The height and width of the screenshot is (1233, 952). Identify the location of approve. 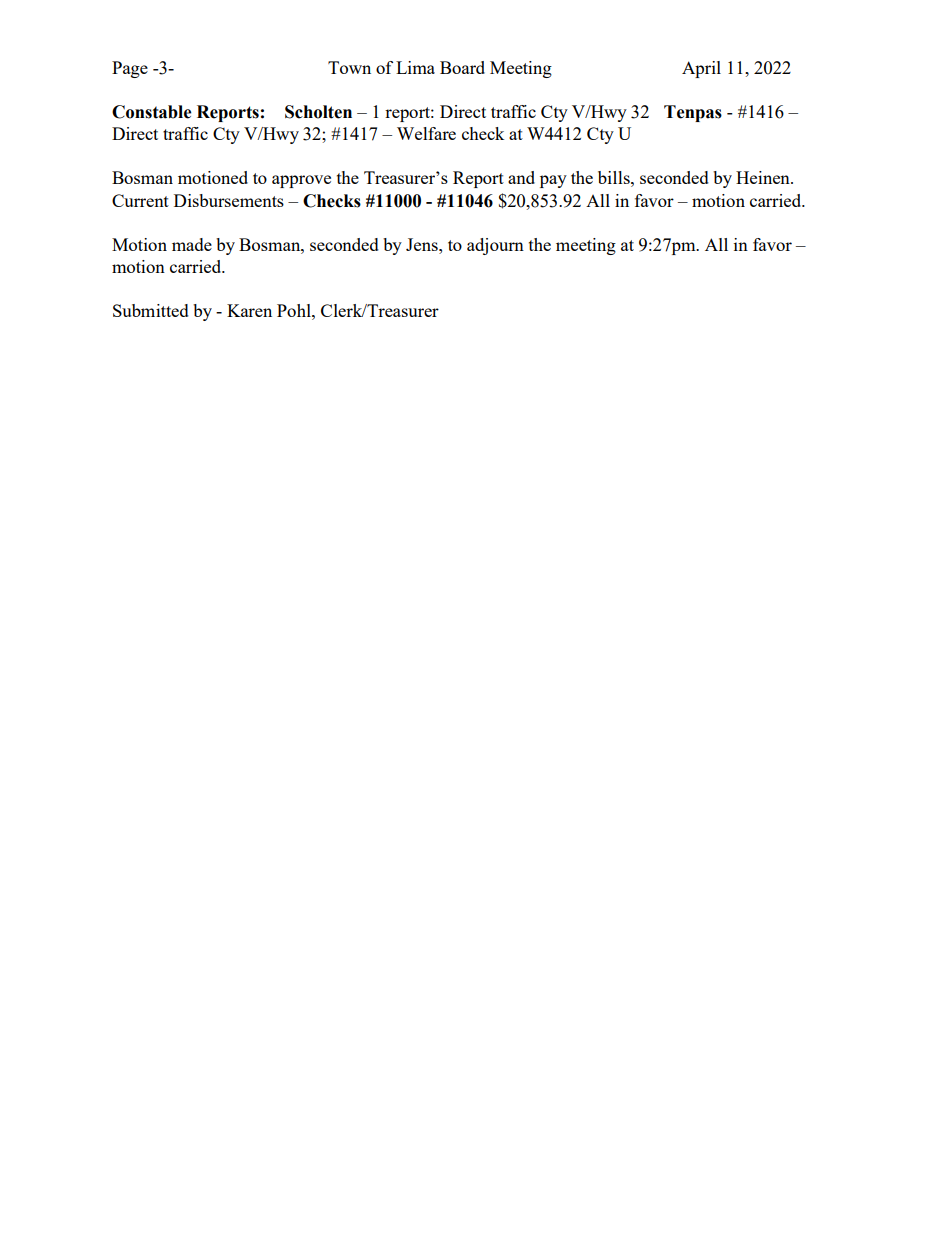
(301, 181).
